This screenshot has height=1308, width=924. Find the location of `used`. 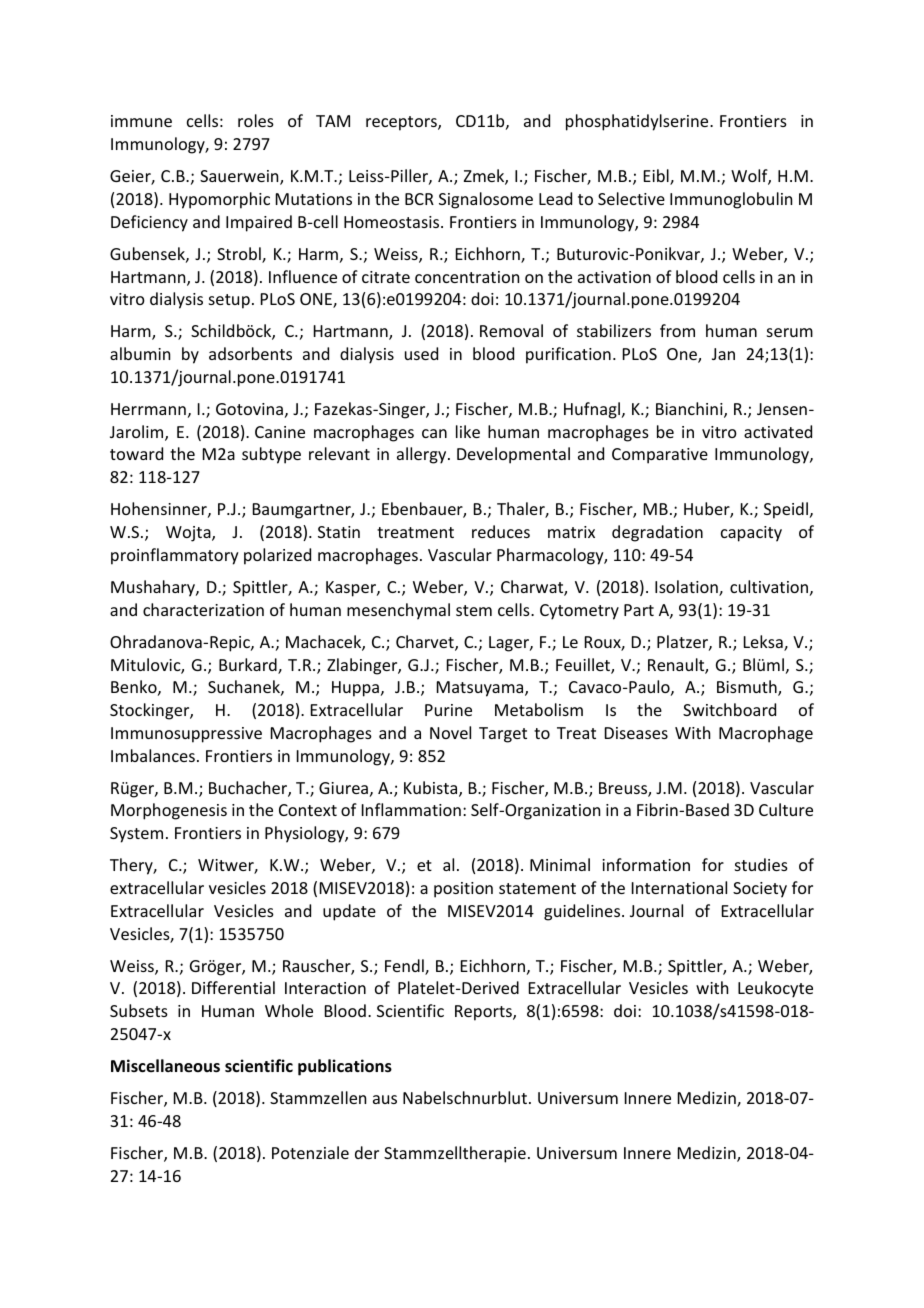

used is located at coordinates (421, 353).
